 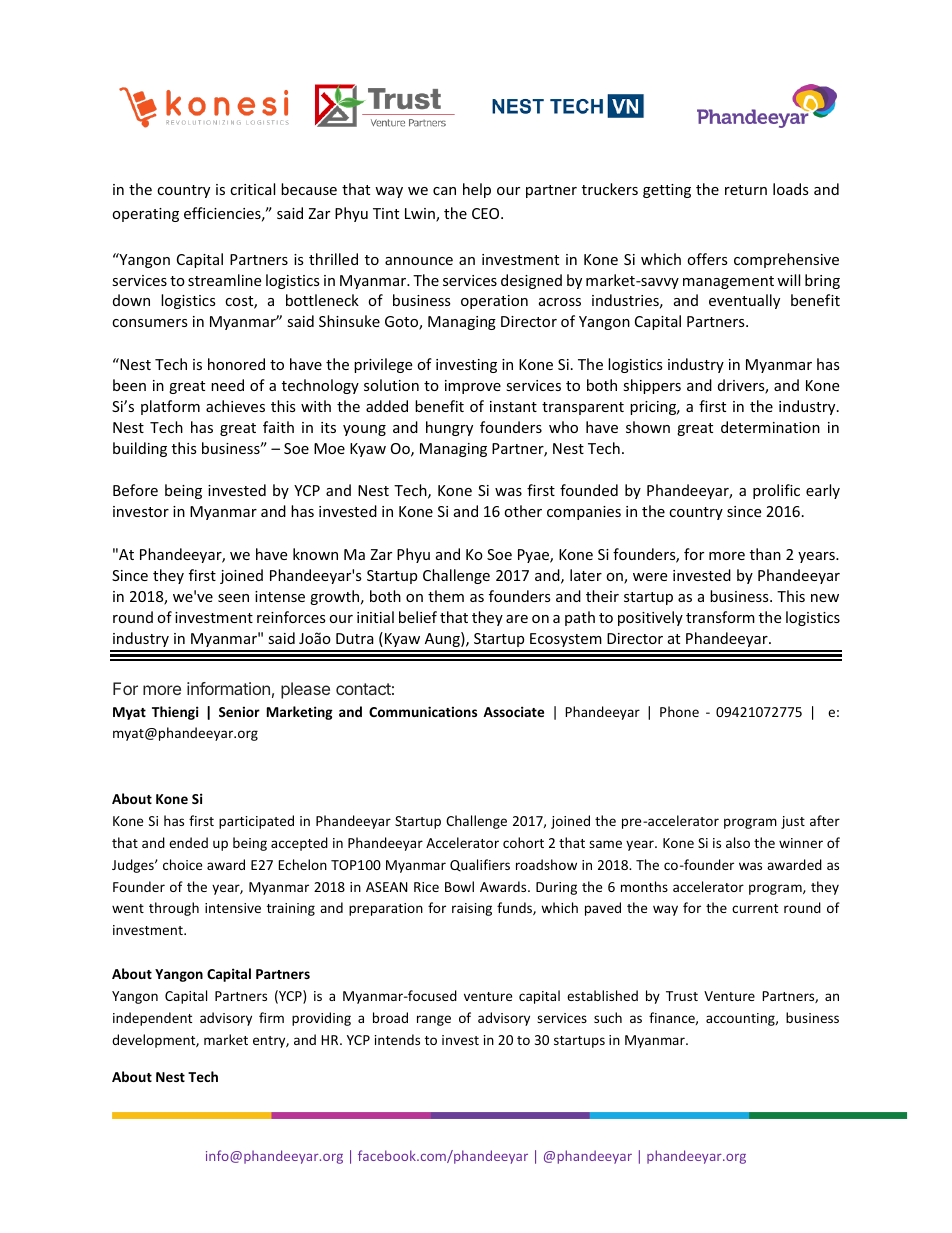 What do you see at coordinates (252, 189) in the page?
I see `critical` at bounding box center [252, 189].
